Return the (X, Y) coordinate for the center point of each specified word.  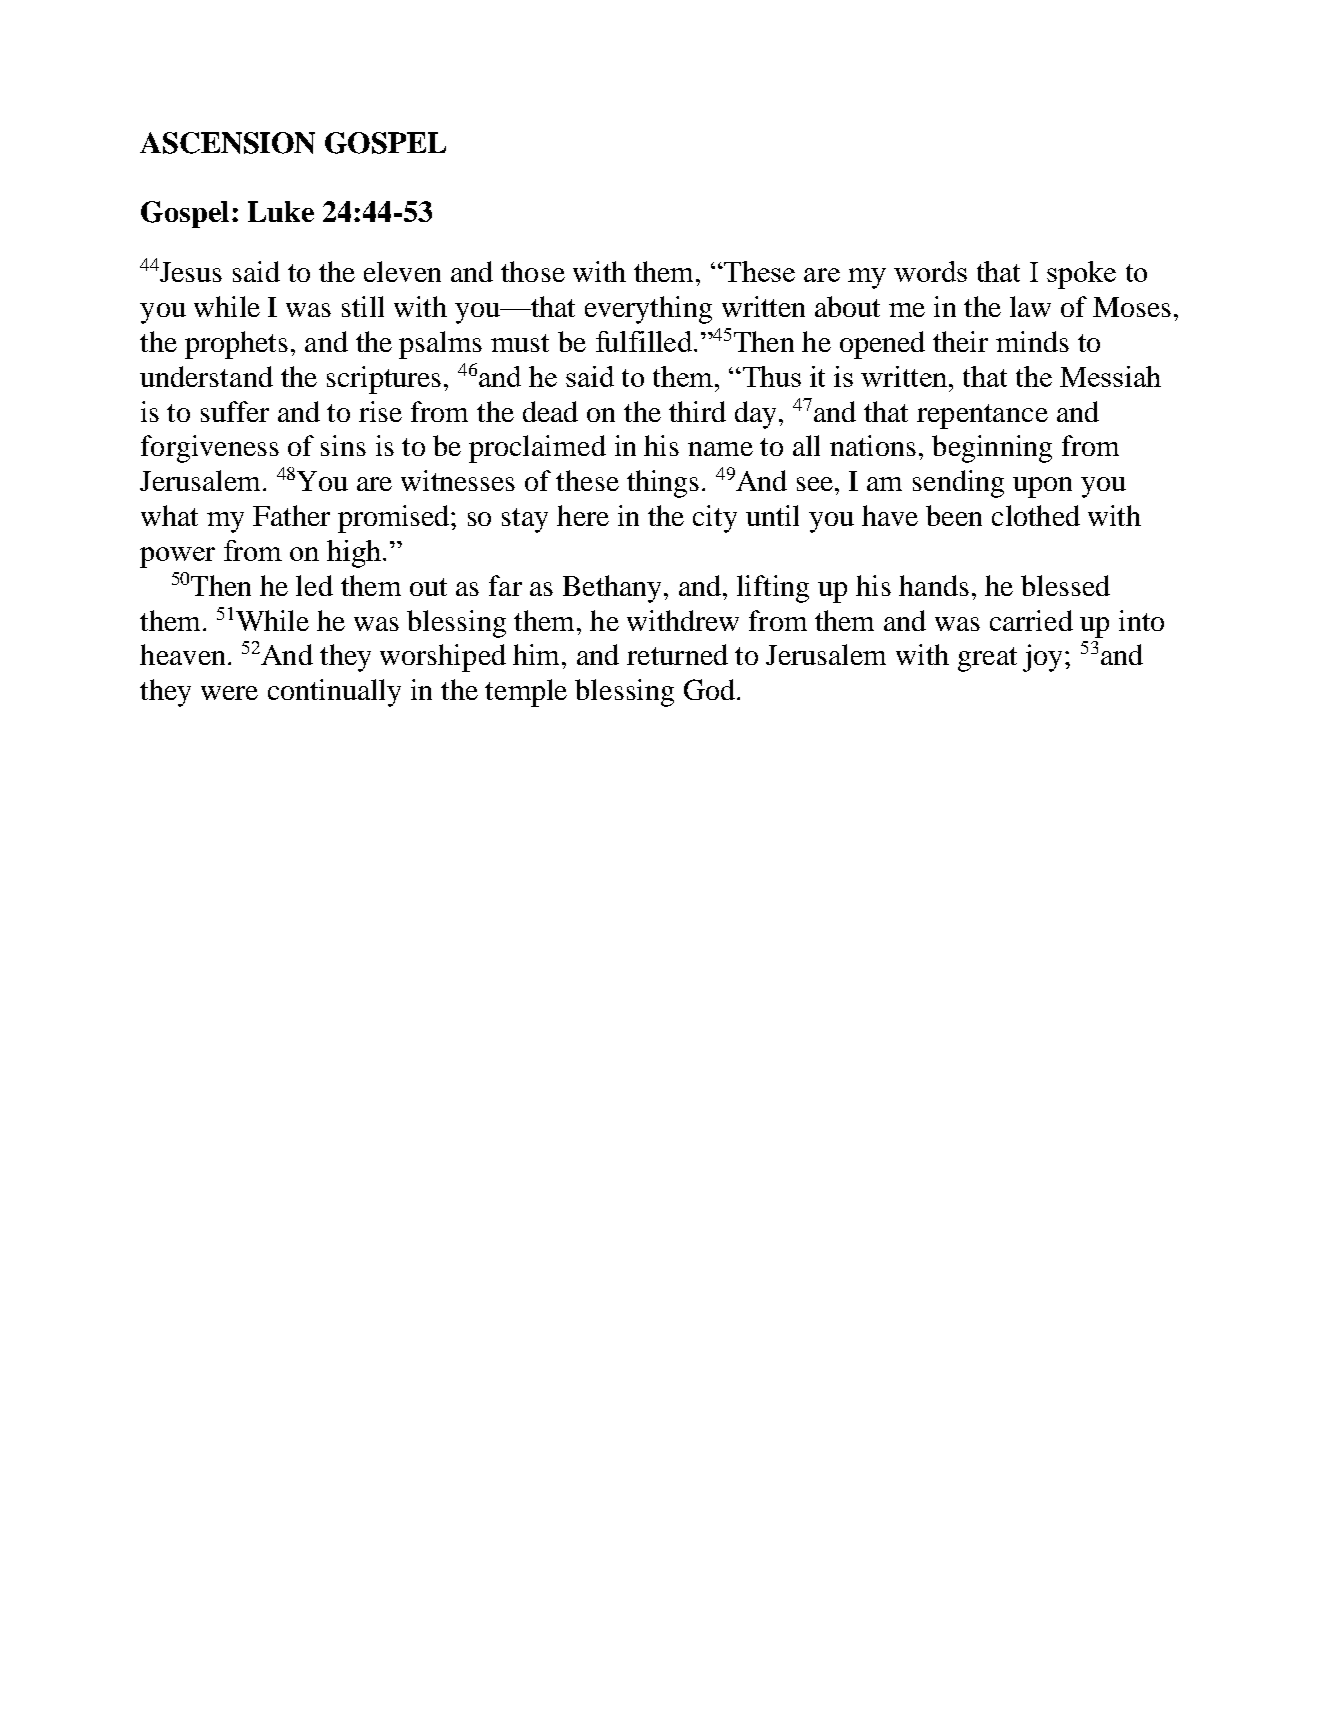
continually (334, 693)
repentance (982, 416)
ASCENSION (227, 143)
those (533, 271)
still (363, 306)
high (355, 554)
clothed (1036, 515)
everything (648, 310)
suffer (235, 411)
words (930, 271)
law (1030, 306)
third (697, 411)
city (715, 519)
